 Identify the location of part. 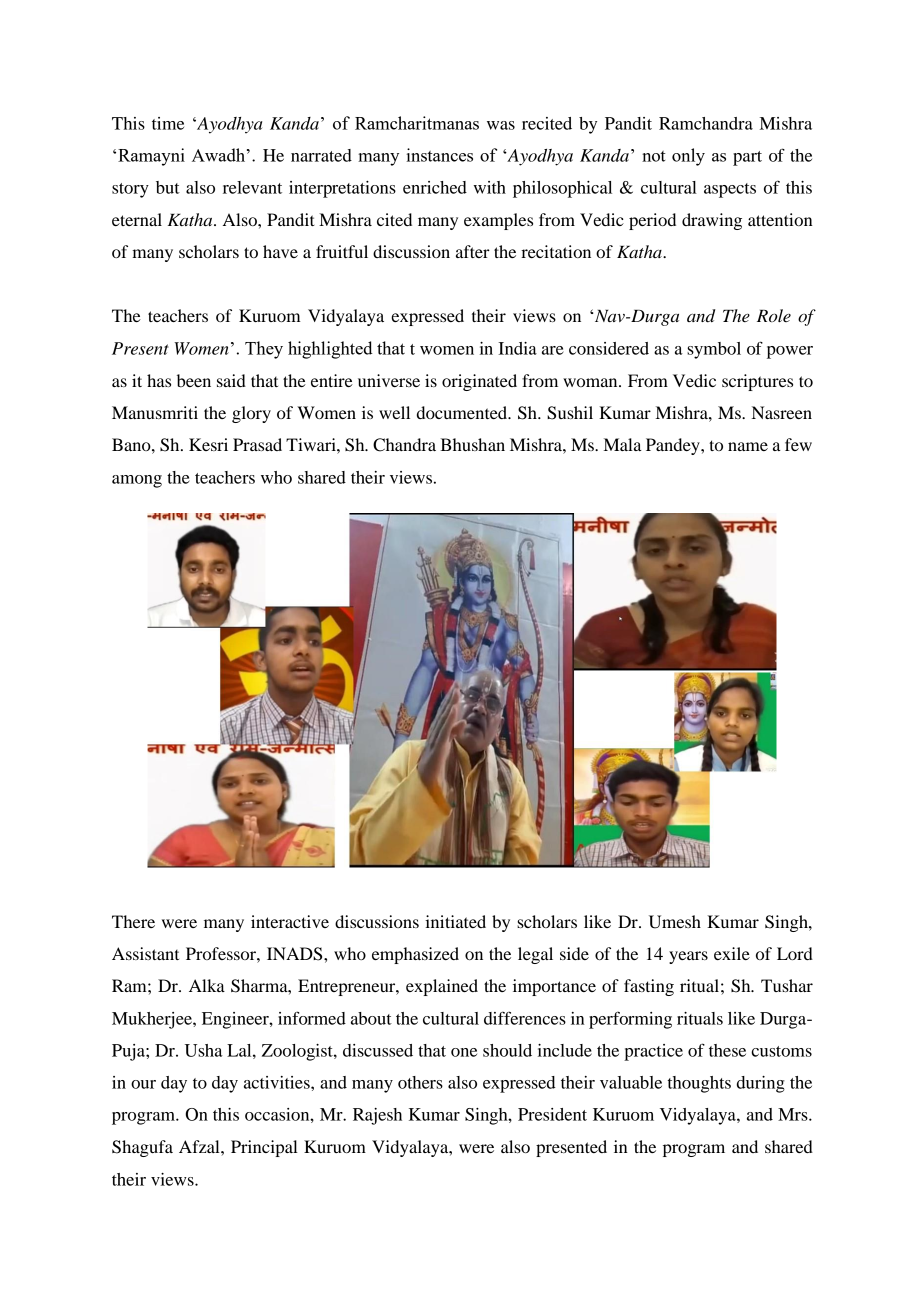
(747, 158).
